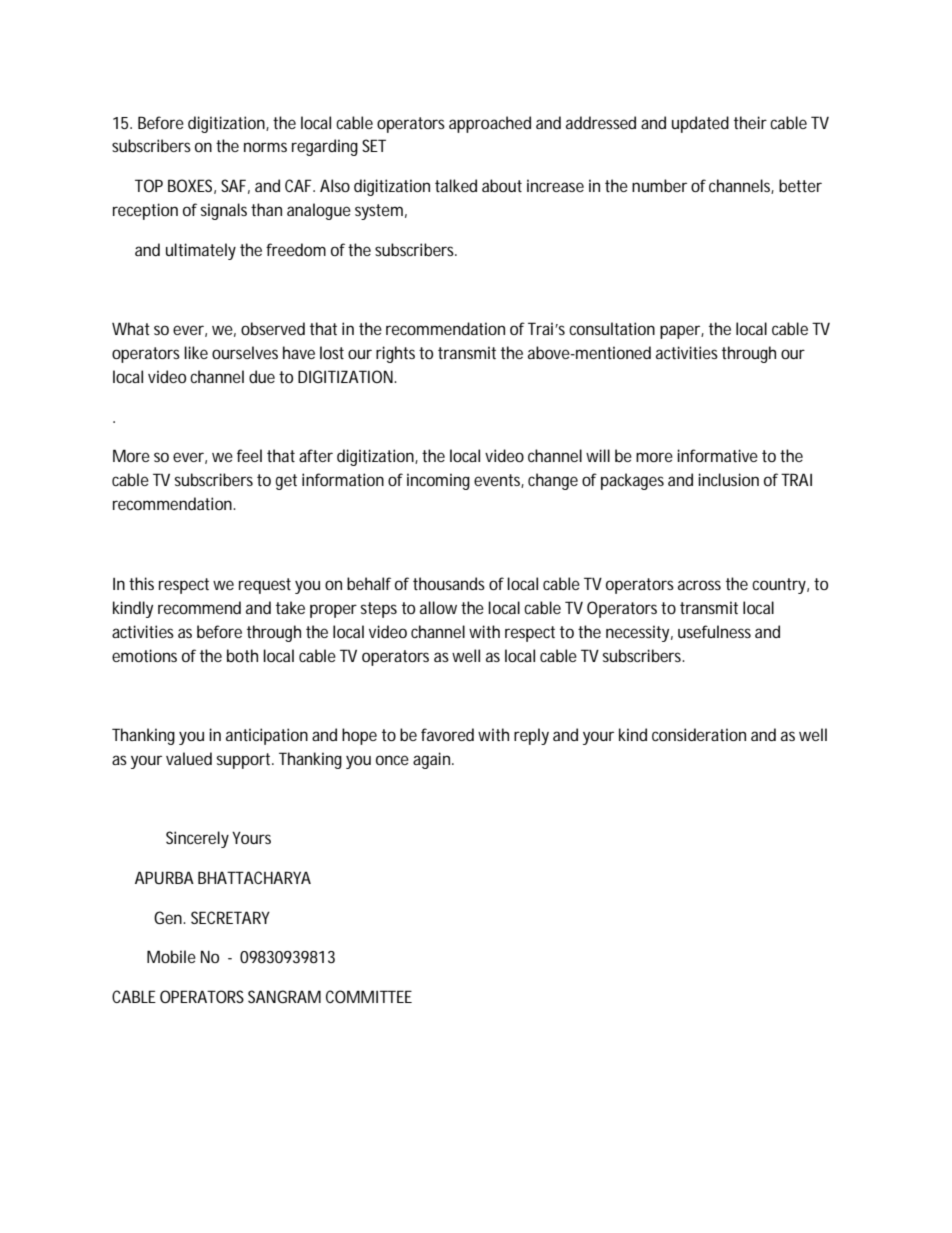 The width and height of the page is (952, 1233). I want to click on norms, so click(265, 147).
